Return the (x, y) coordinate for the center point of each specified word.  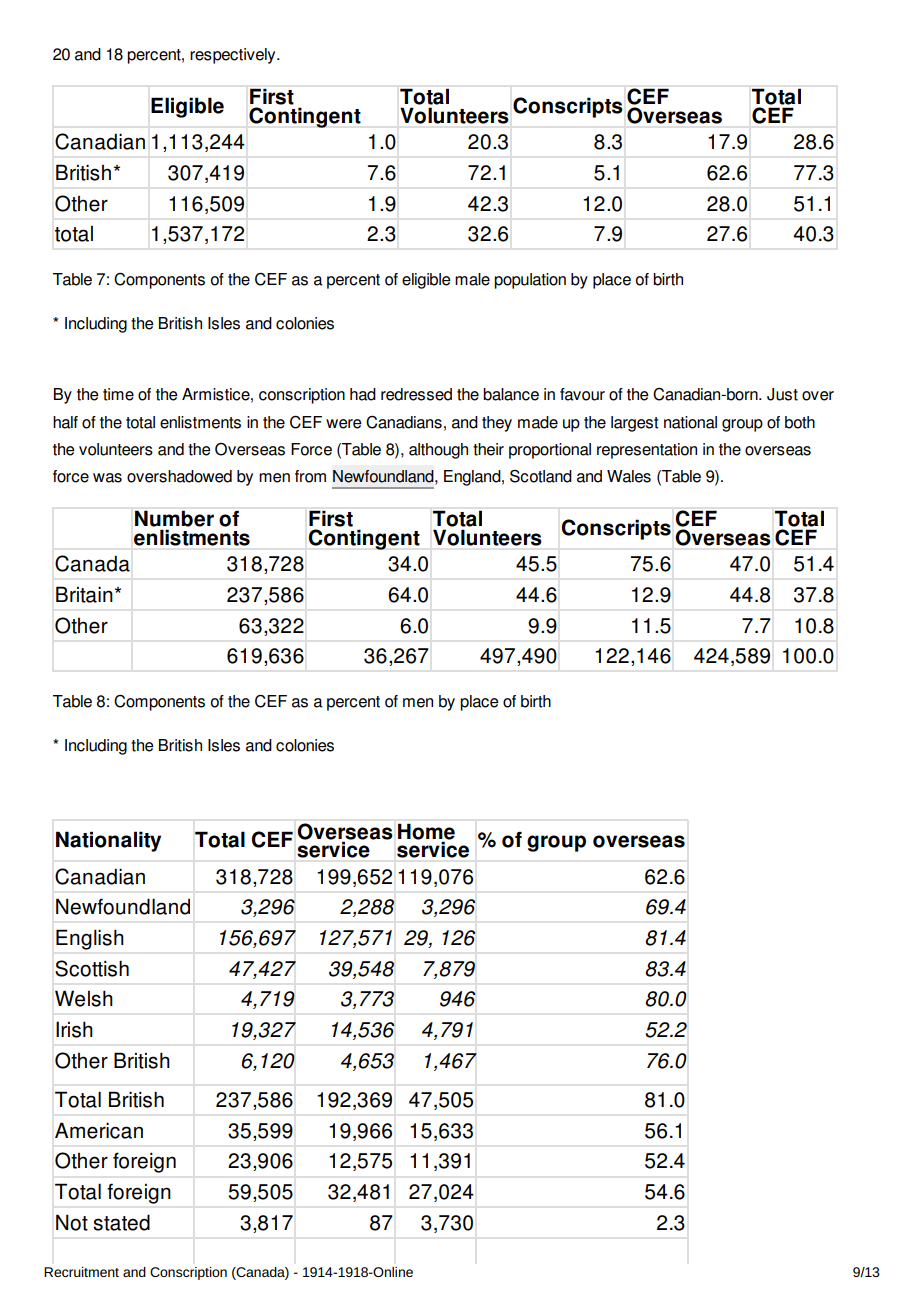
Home (426, 832)
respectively (234, 56)
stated (121, 1222)
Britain (84, 594)
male (472, 279)
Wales (629, 476)
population (530, 281)
